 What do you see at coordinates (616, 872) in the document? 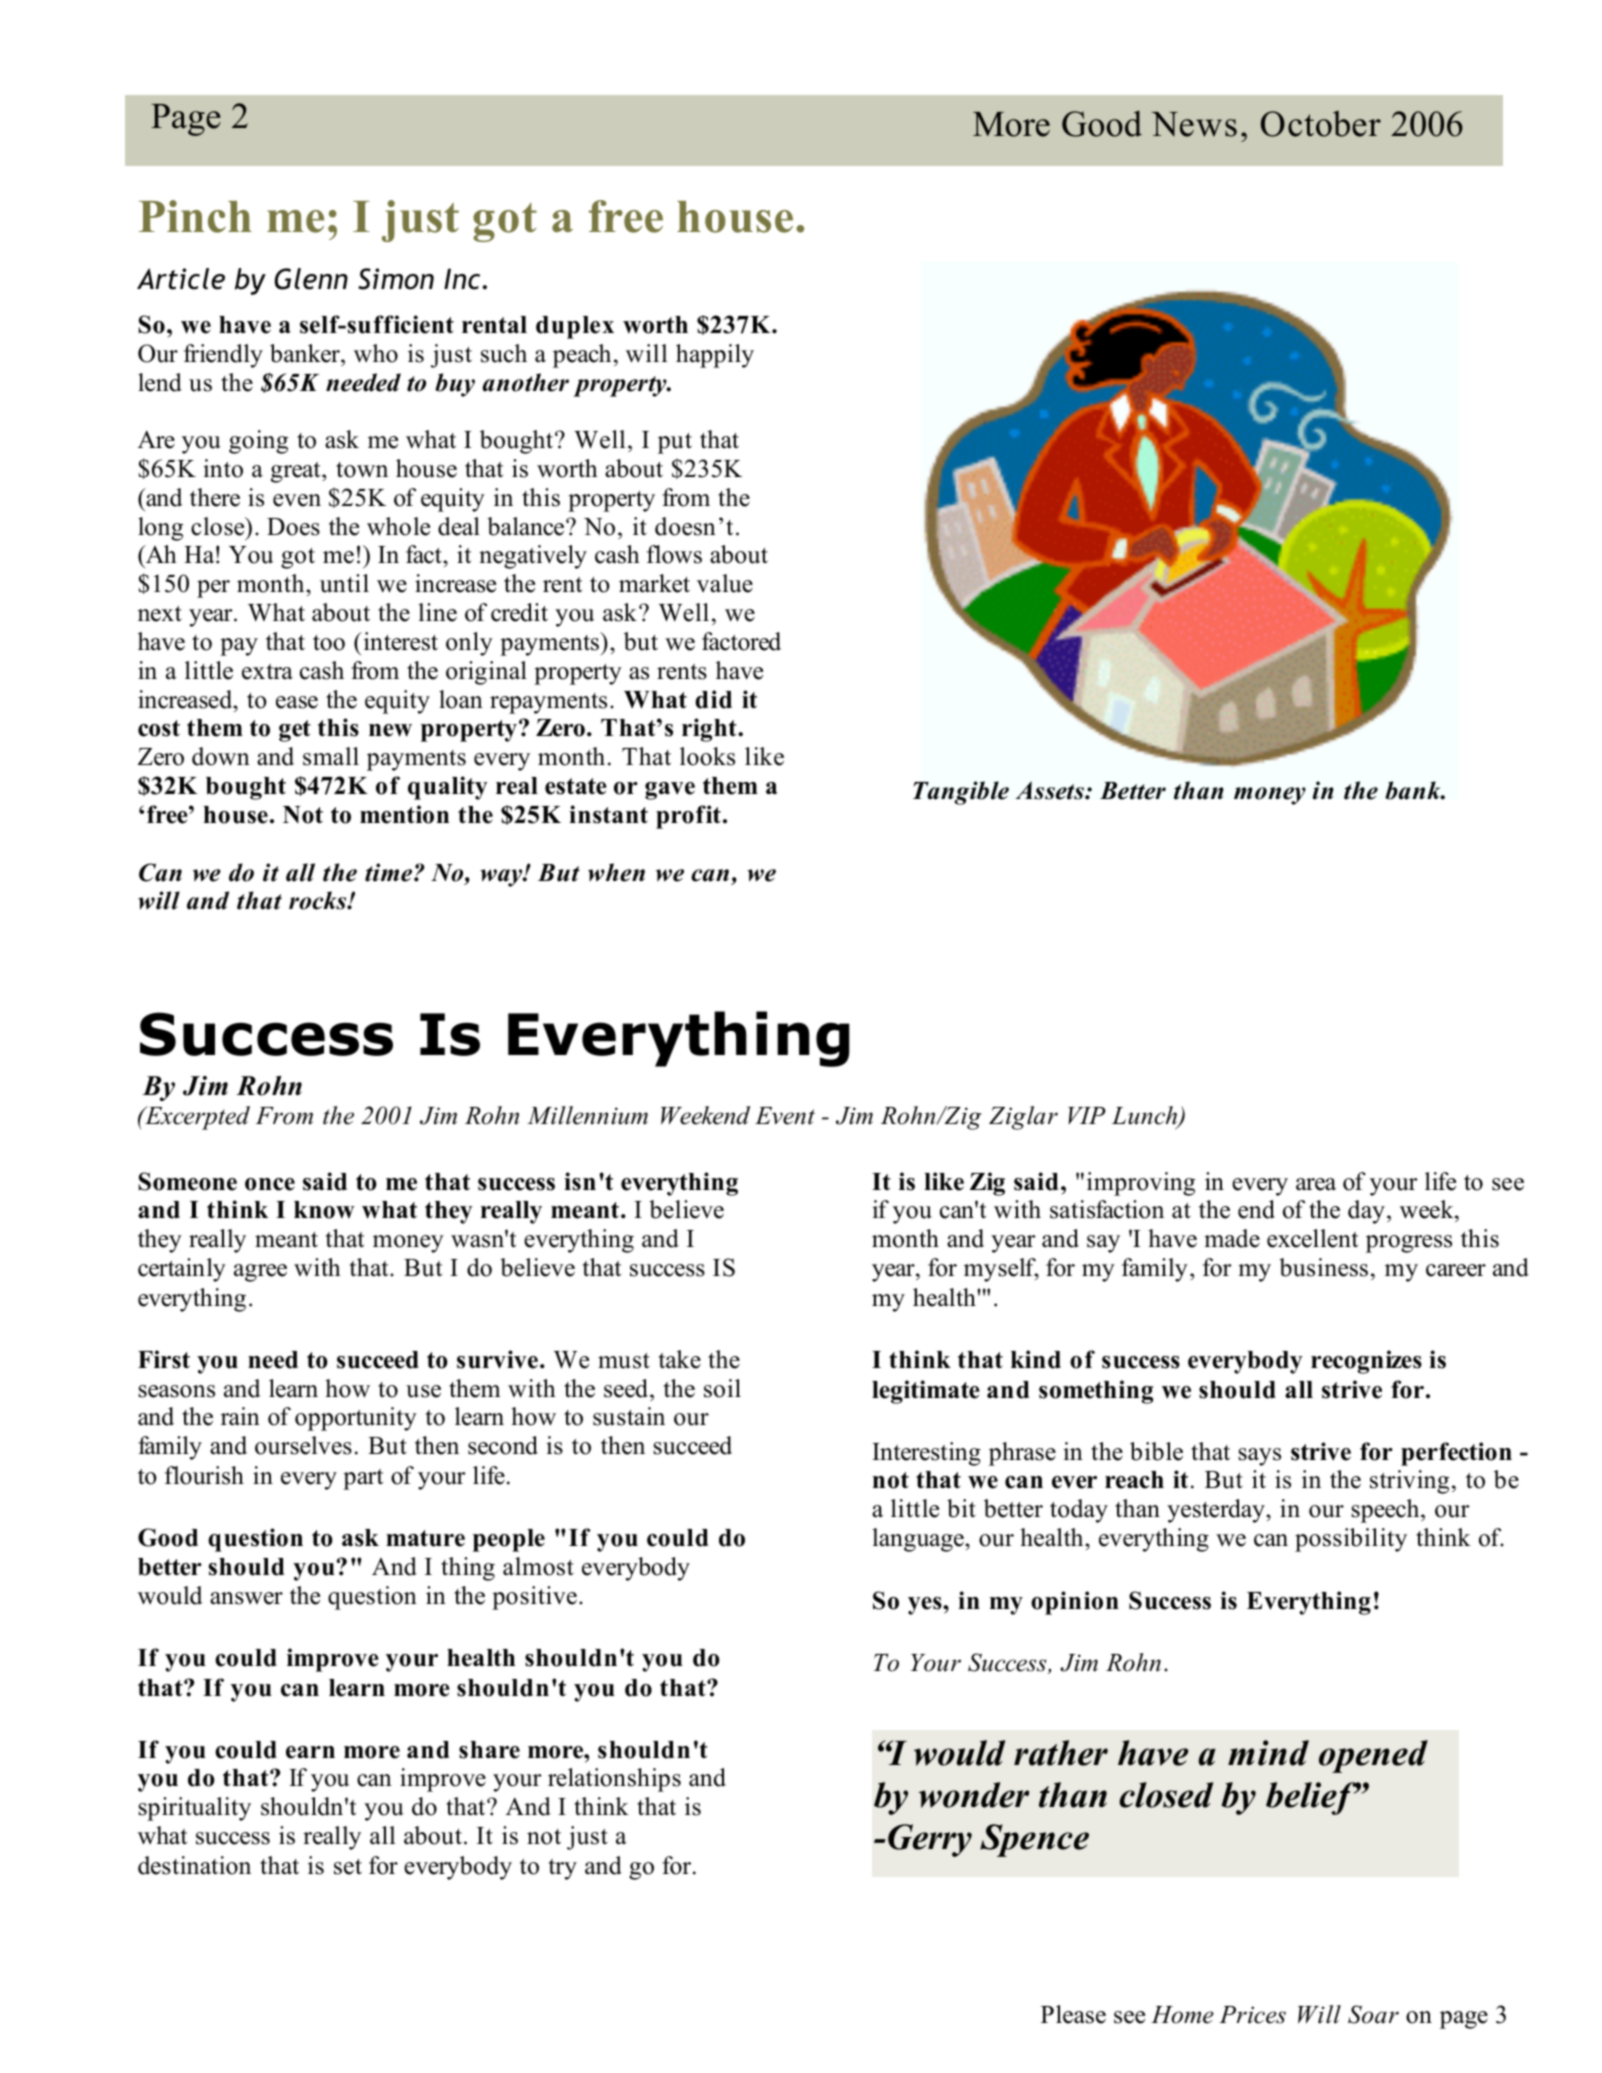
I see `when` at bounding box center [616, 872].
